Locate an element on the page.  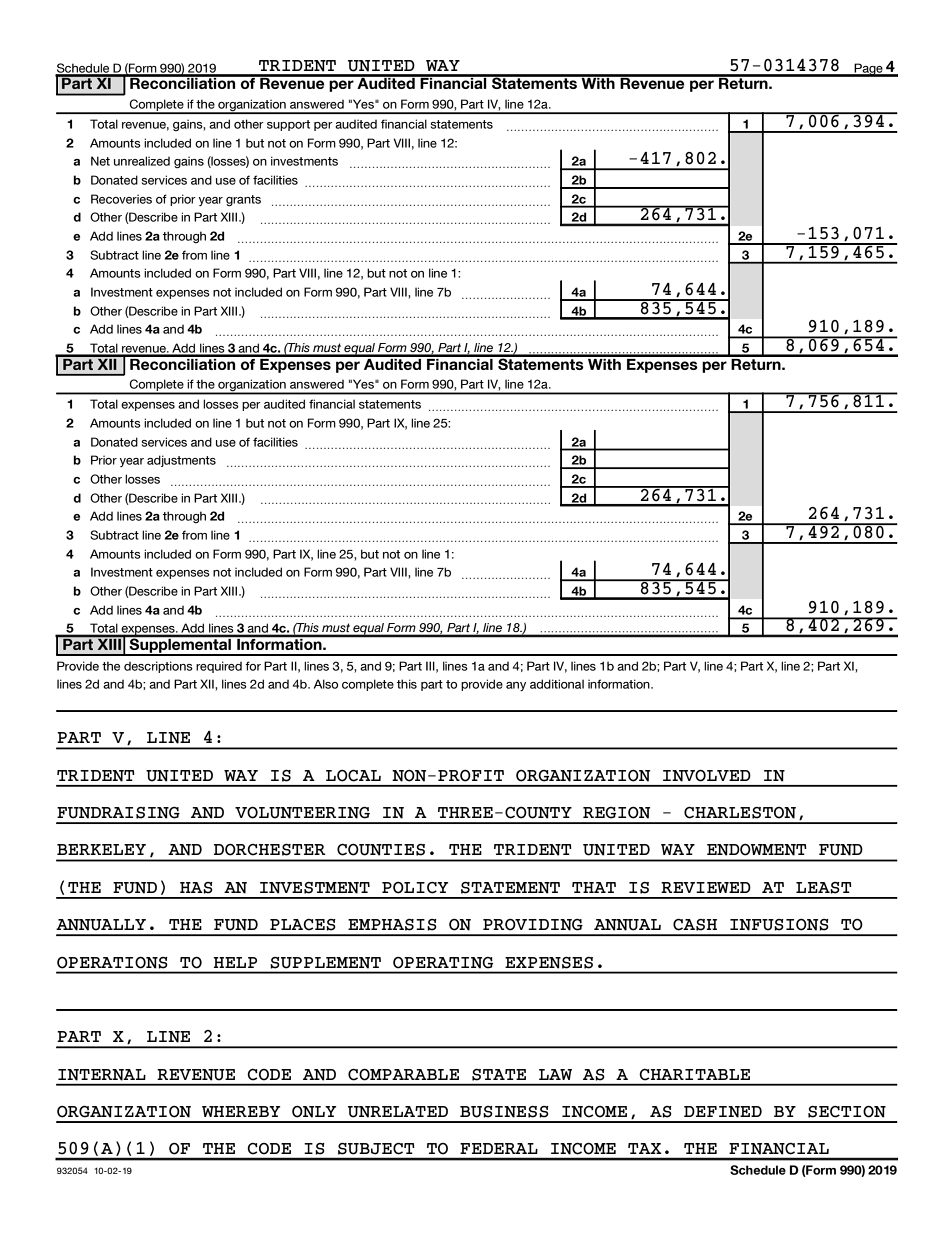
any is located at coordinates (516, 686).
